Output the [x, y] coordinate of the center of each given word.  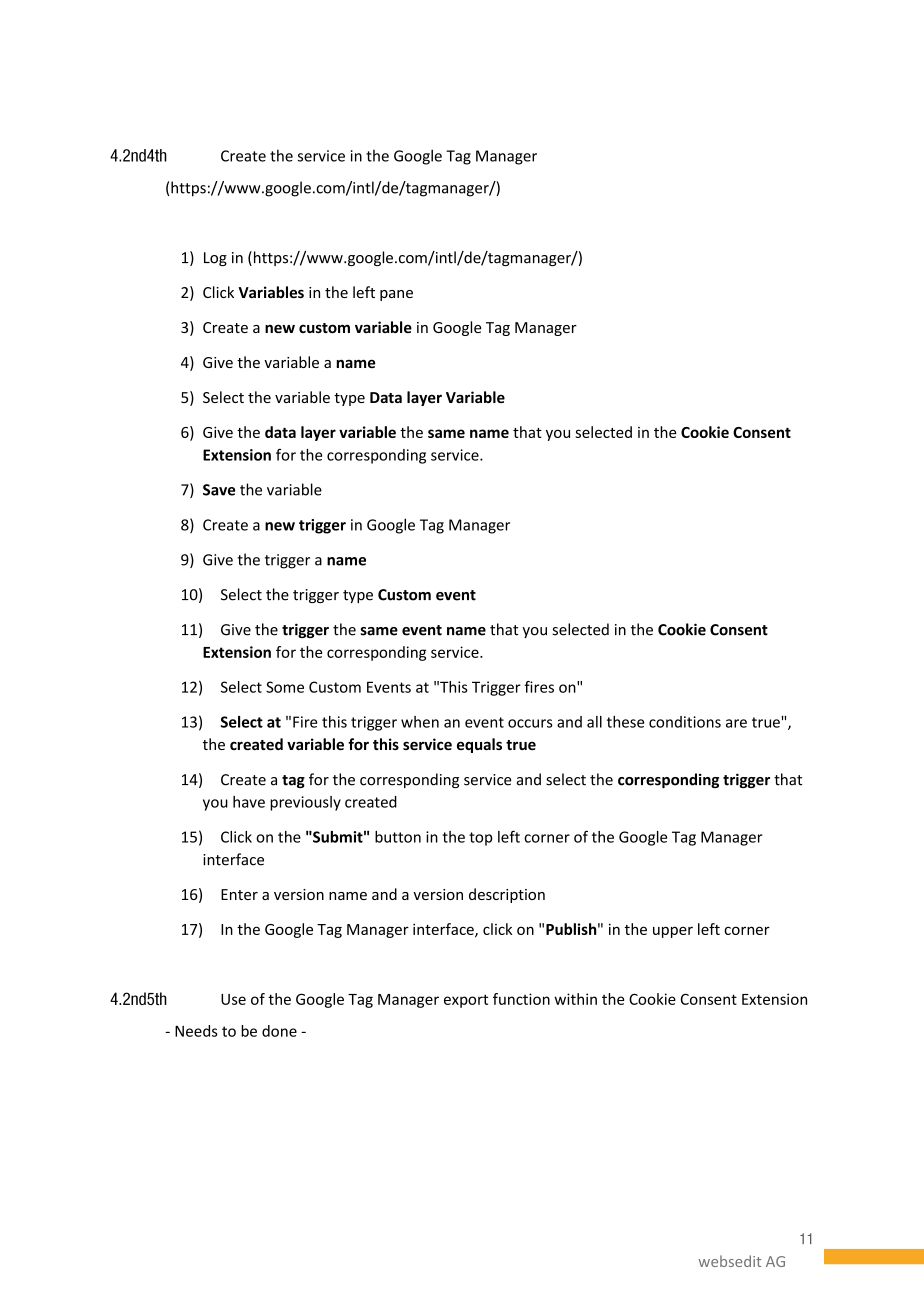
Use [233, 999]
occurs [530, 723]
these [625, 722]
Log [215, 259]
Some [285, 687]
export [466, 1001]
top [481, 839]
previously [305, 803]
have [249, 802]
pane [396, 295]
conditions [685, 722]
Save [219, 490]
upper [673, 932]
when [420, 722]
